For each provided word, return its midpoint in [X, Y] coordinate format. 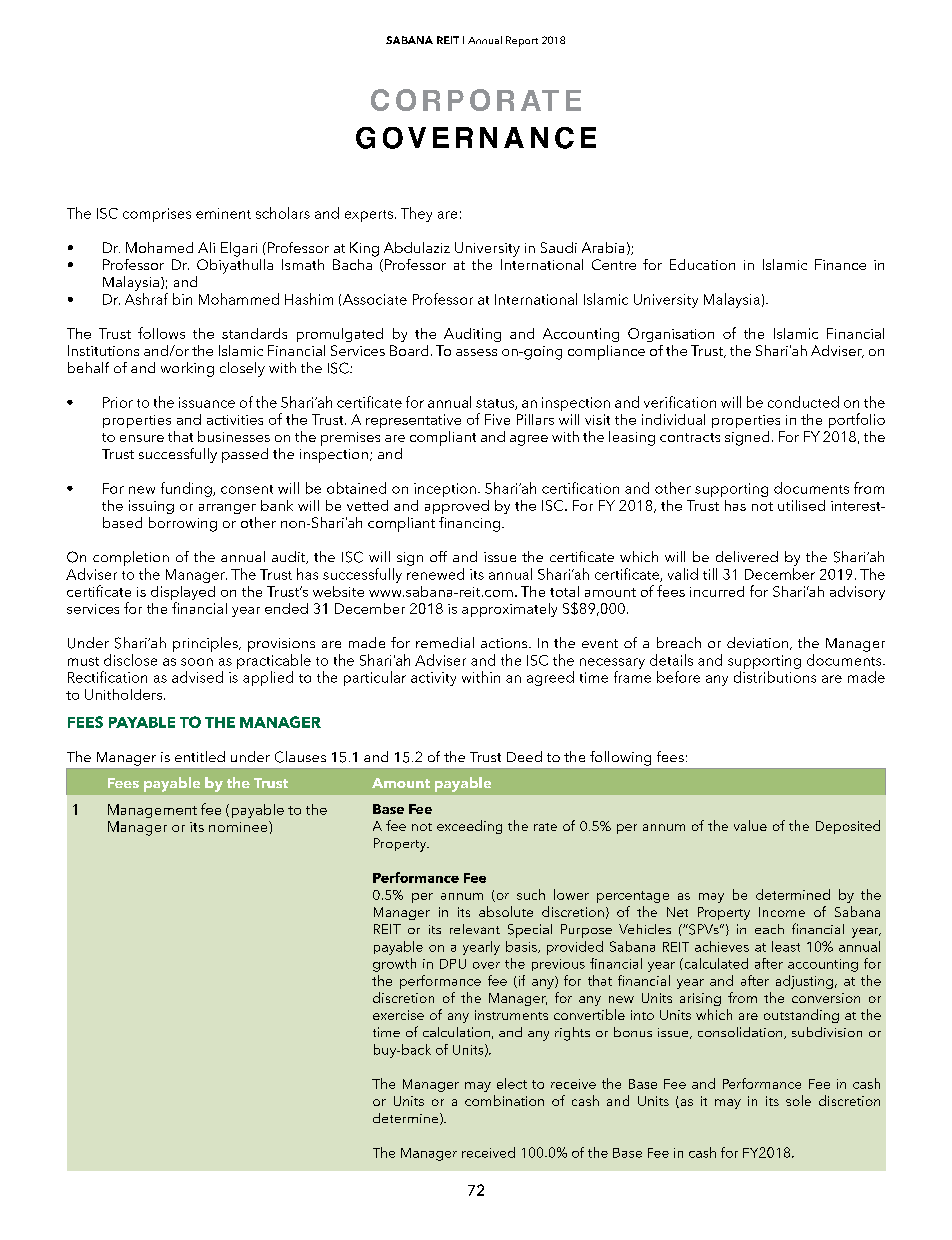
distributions [775, 677]
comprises [157, 215]
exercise [398, 1015]
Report [522, 41]
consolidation [741, 1033]
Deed [524, 756]
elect [512, 1083]
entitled [200, 756]
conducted [803, 402]
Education [702, 264]
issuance [207, 402]
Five [497, 419]
